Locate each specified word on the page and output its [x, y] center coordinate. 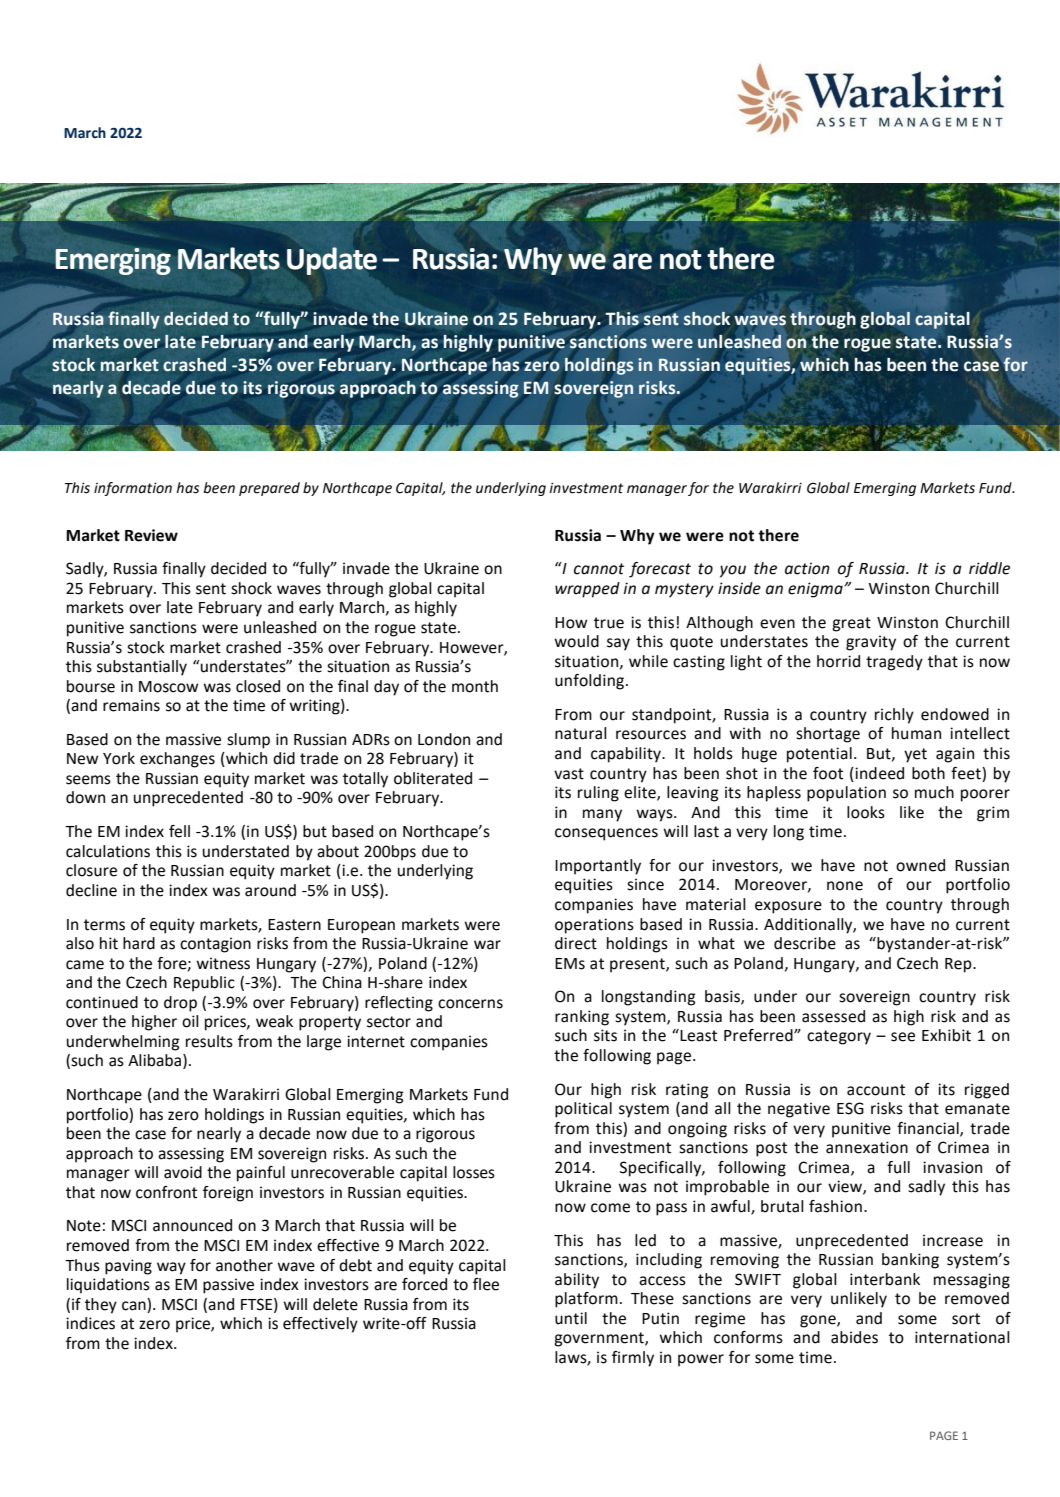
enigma [816, 590]
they [101, 1306]
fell [179, 831]
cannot [599, 569]
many [602, 815]
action [807, 568]
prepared [269, 489]
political [583, 1110]
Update [332, 261]
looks [866, 812]
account [876, 1090]
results [209, 1041]
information [133, 489]
